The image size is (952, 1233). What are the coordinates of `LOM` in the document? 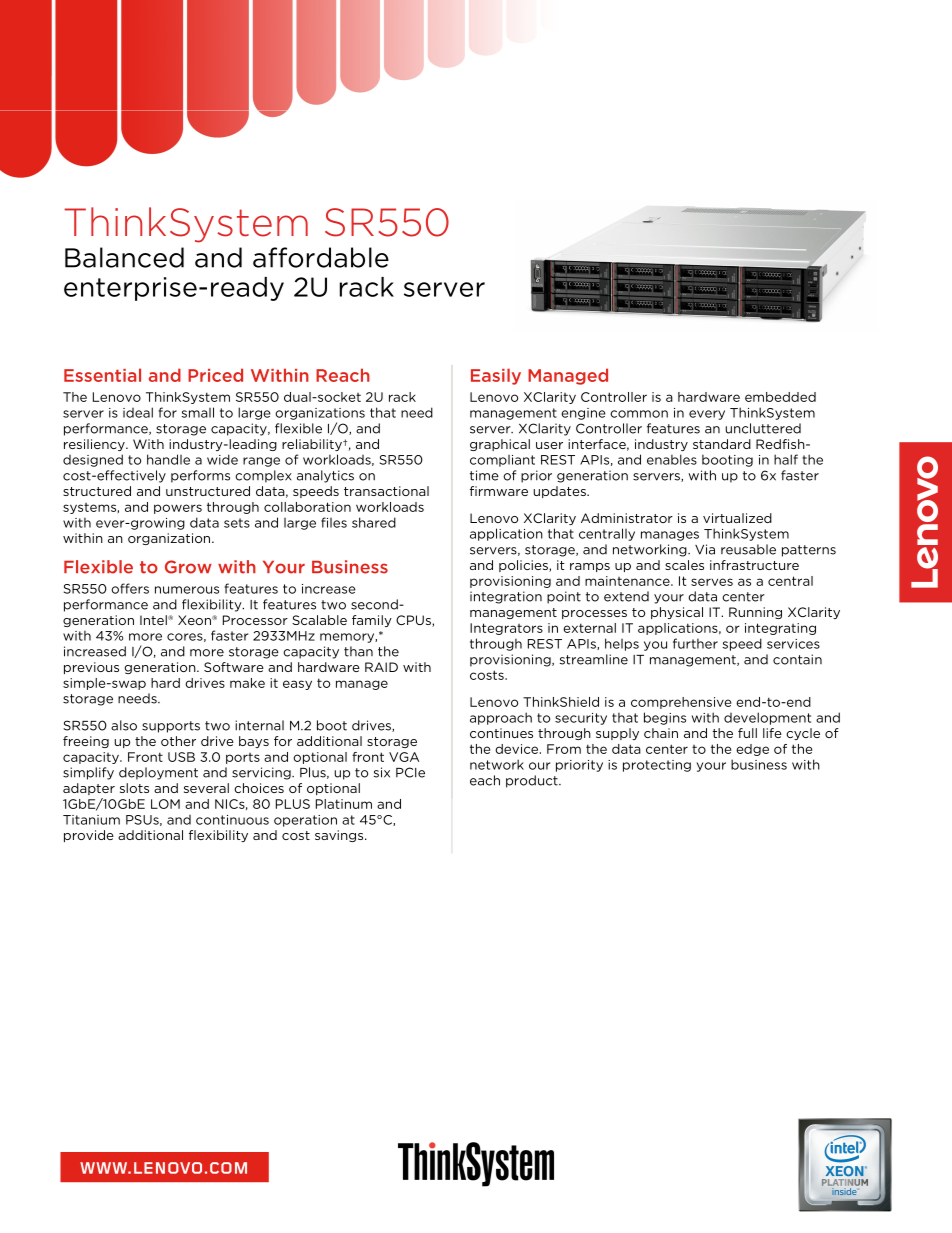 It's located at (165, 804).
